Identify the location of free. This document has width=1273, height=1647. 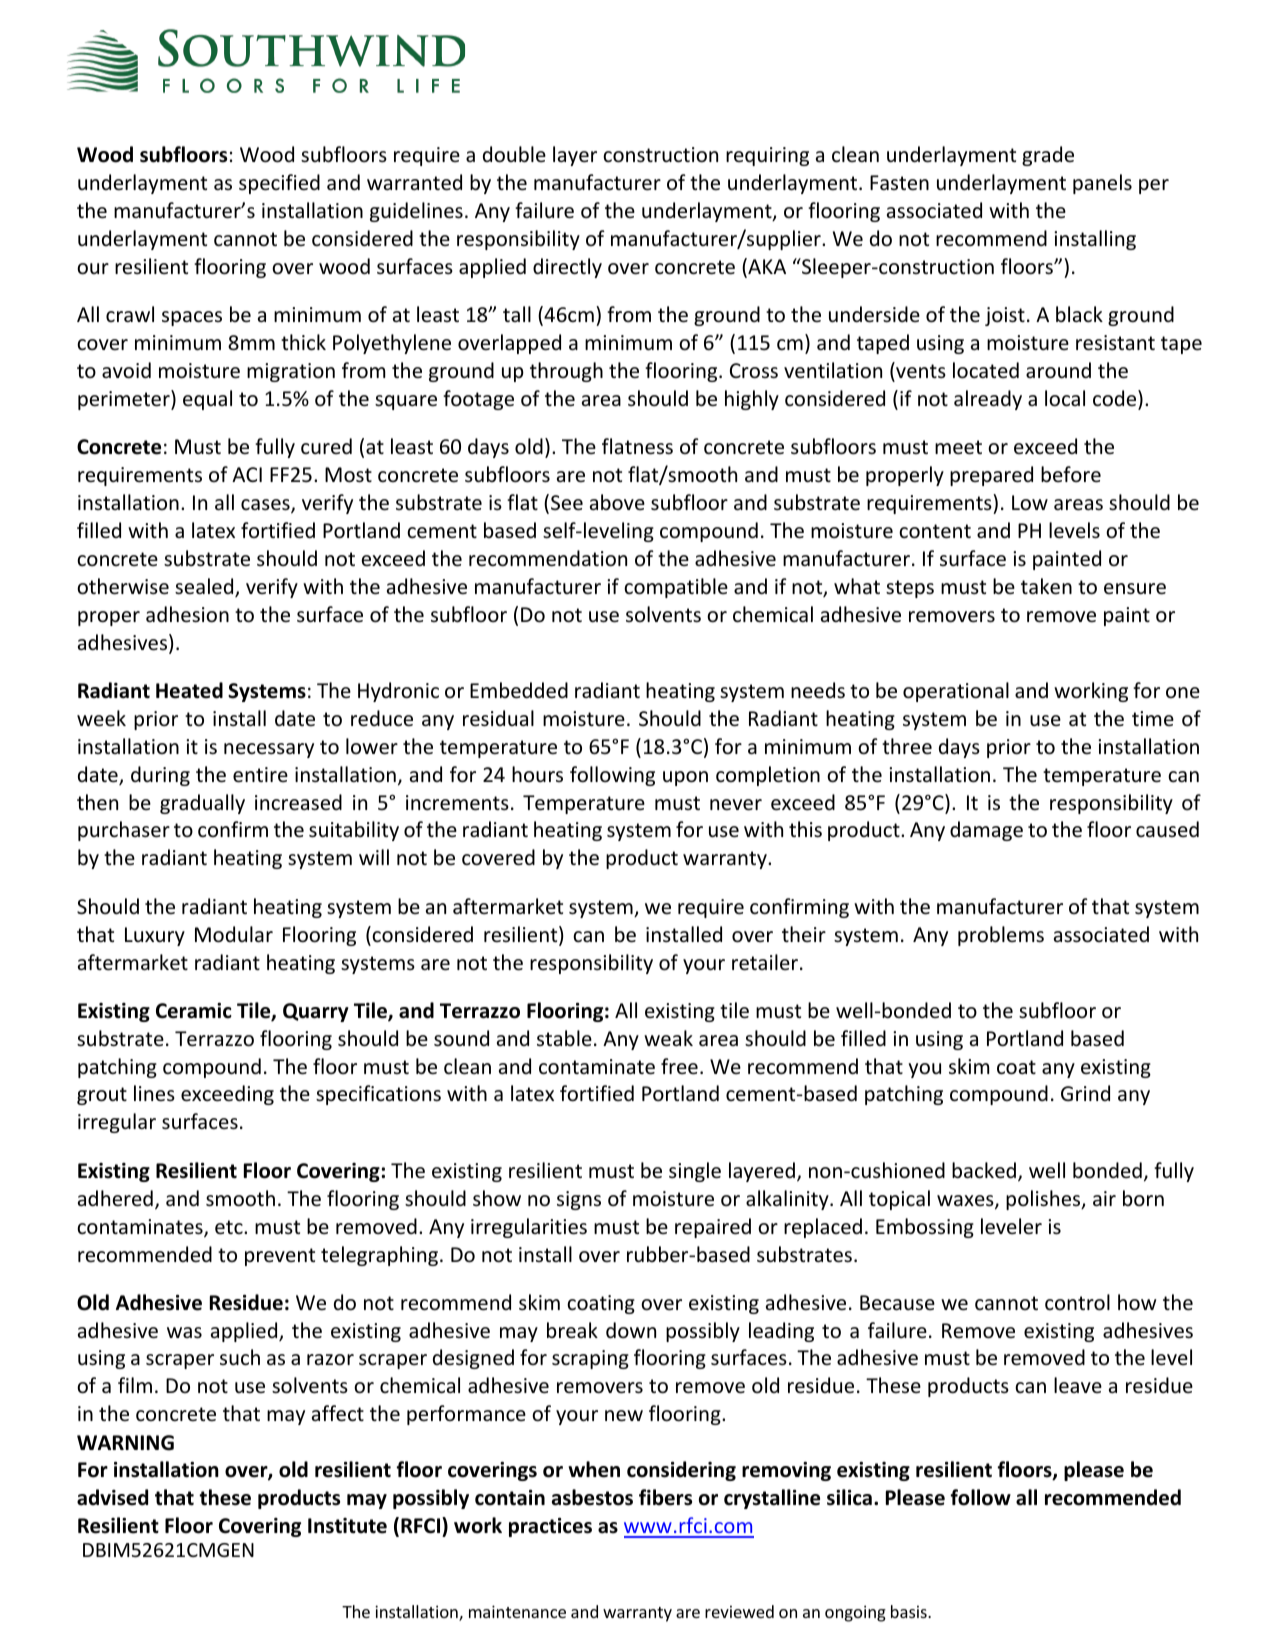
(679, 1066).
